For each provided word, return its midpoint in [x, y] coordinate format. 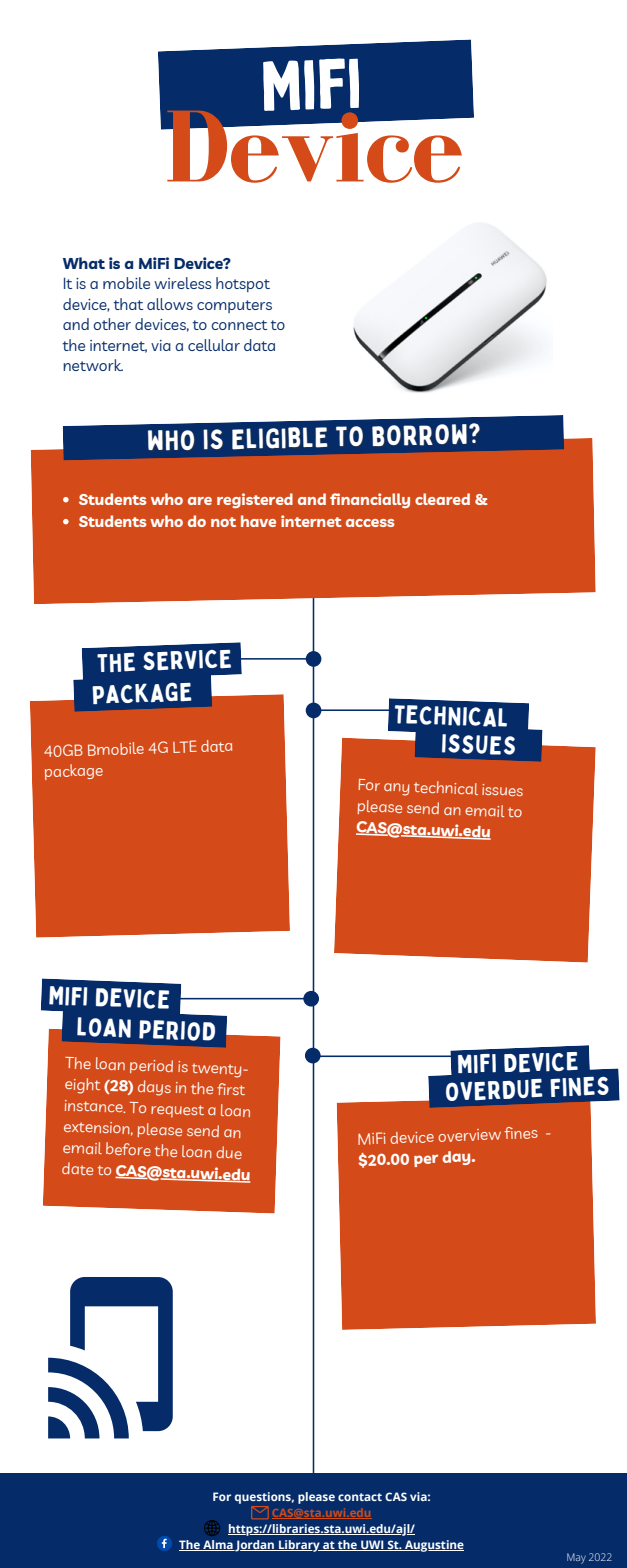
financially [370, 500]
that [128, 304]
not [223, 522]
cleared [442, 499]
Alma [218, 1545]
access [370, 523]
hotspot [243, 284]
